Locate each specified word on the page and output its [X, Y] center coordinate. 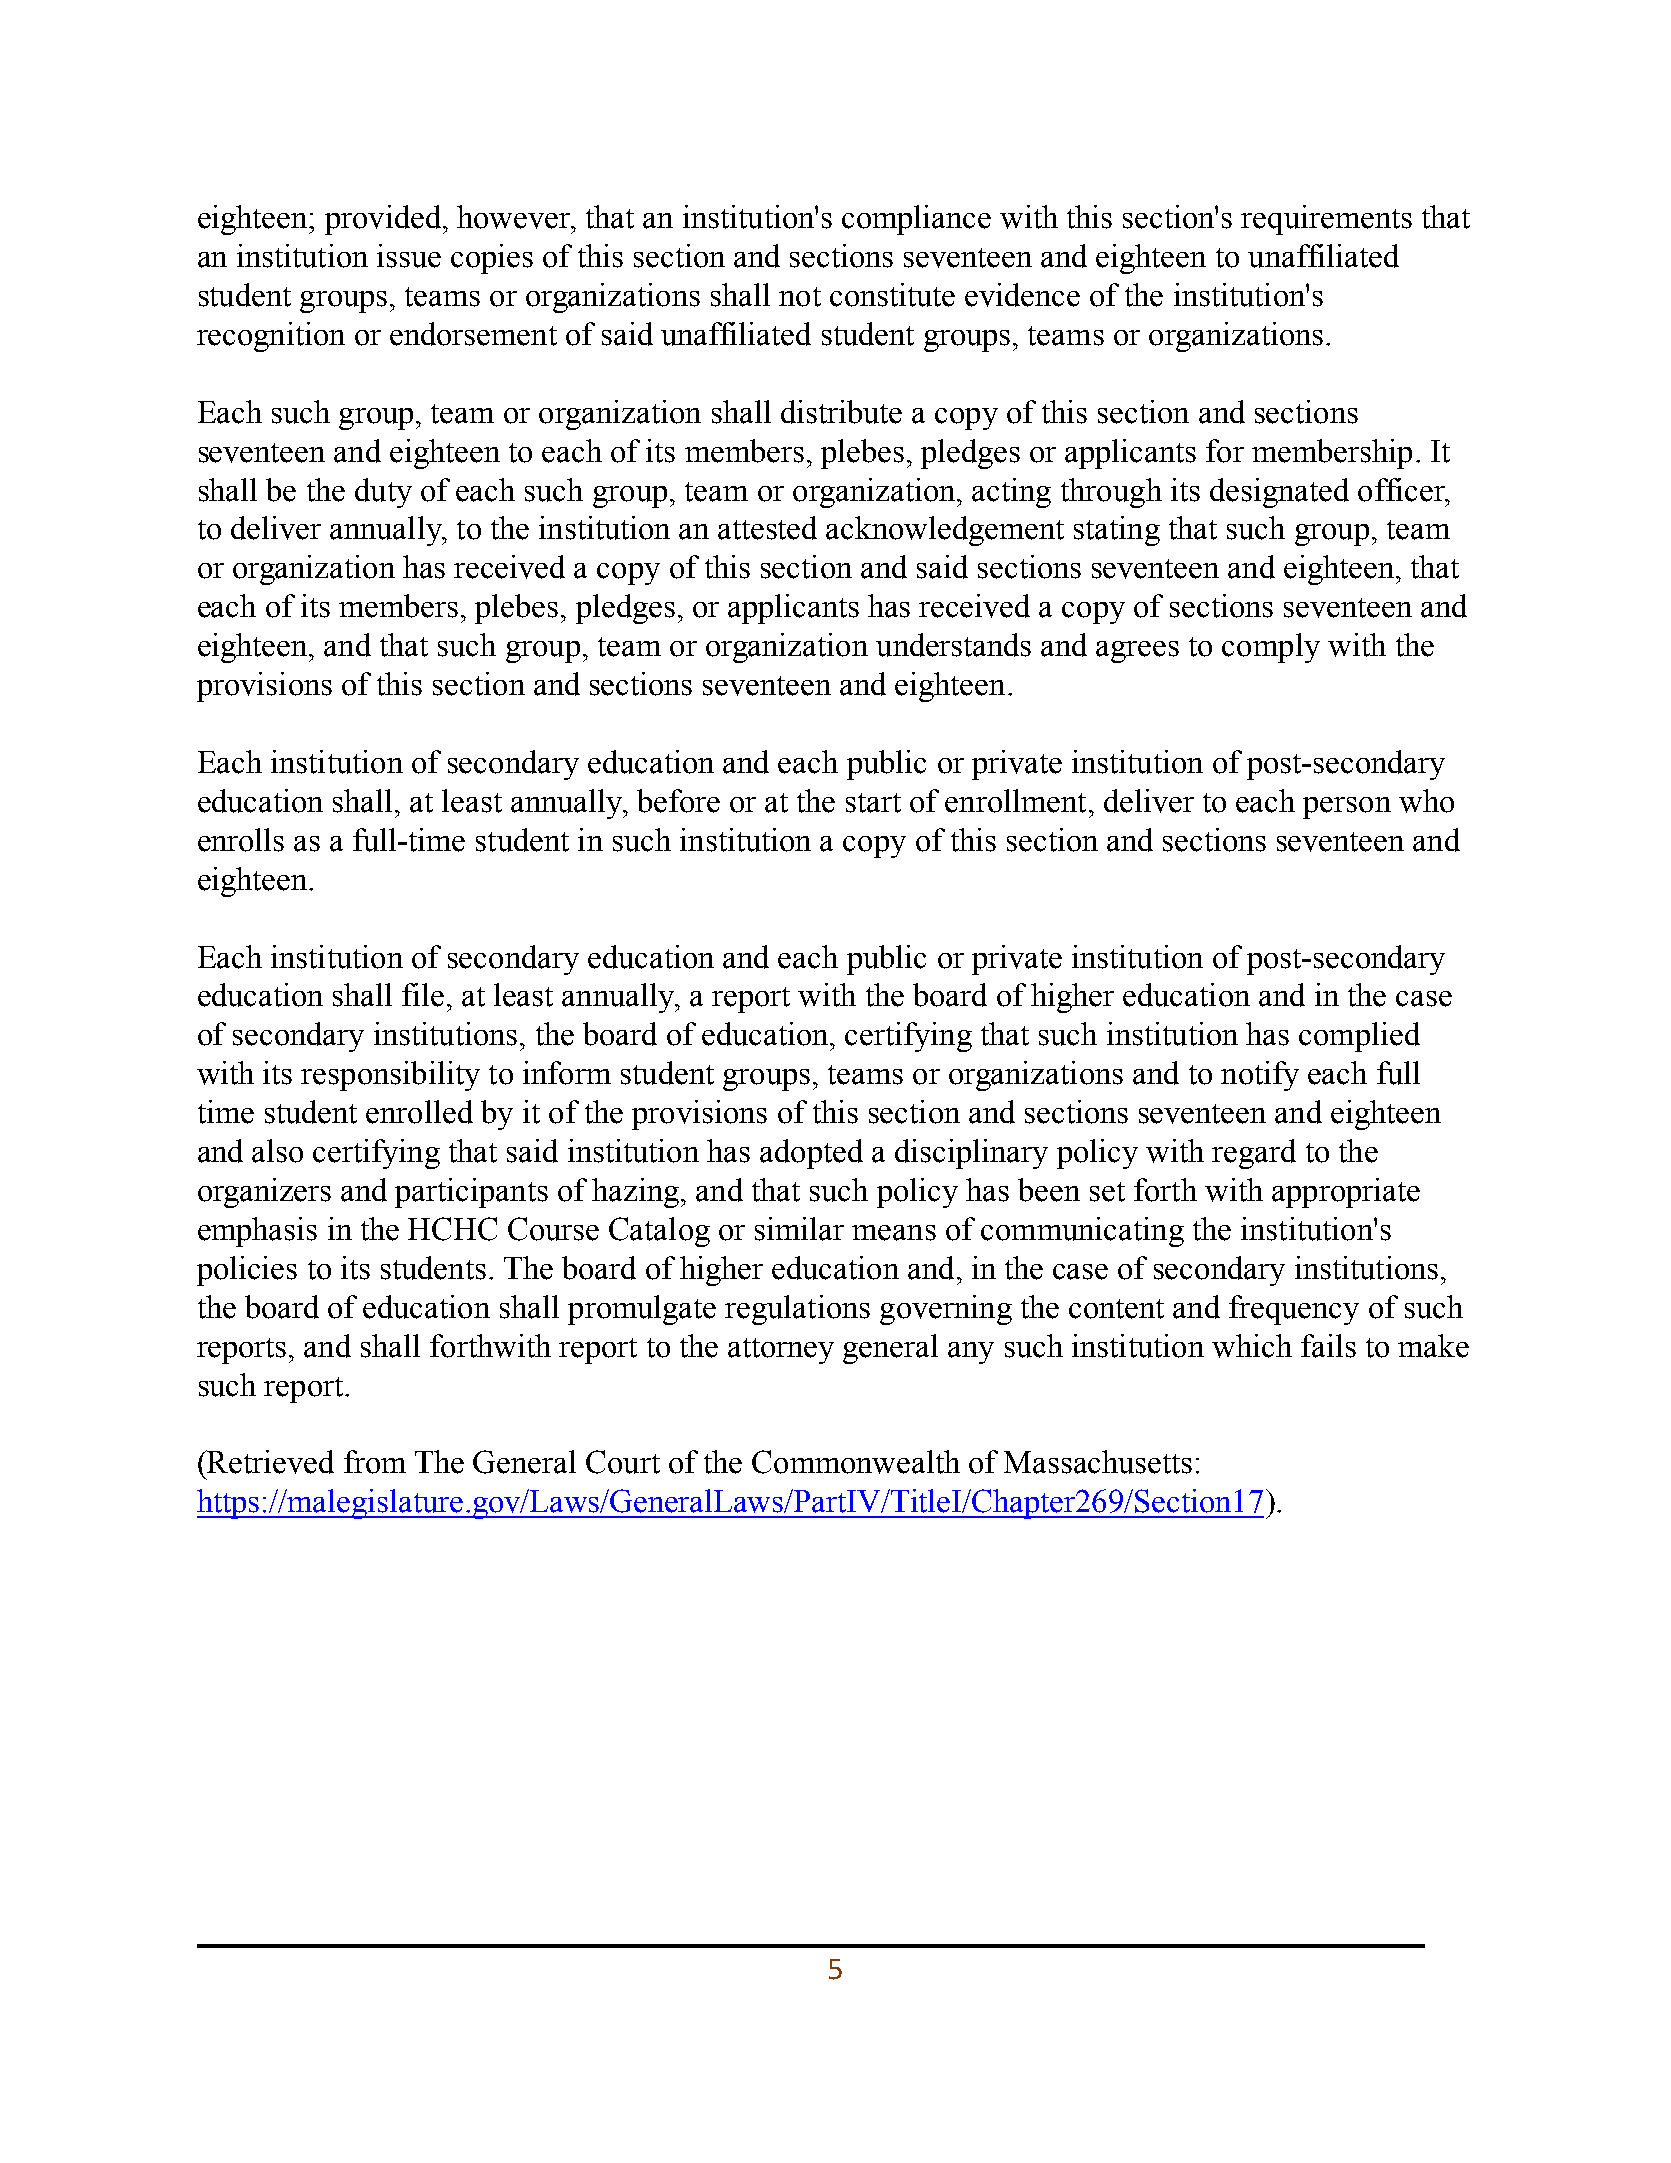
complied [1359, 1037]
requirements [1326, 220]
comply [1271, 648]
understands [953, 645]
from [375, 1462]
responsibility [390, 1076]
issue [409, 256]
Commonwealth [856, 1462]
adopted [811, 1154]
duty [383, 493]
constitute [892, 295]
